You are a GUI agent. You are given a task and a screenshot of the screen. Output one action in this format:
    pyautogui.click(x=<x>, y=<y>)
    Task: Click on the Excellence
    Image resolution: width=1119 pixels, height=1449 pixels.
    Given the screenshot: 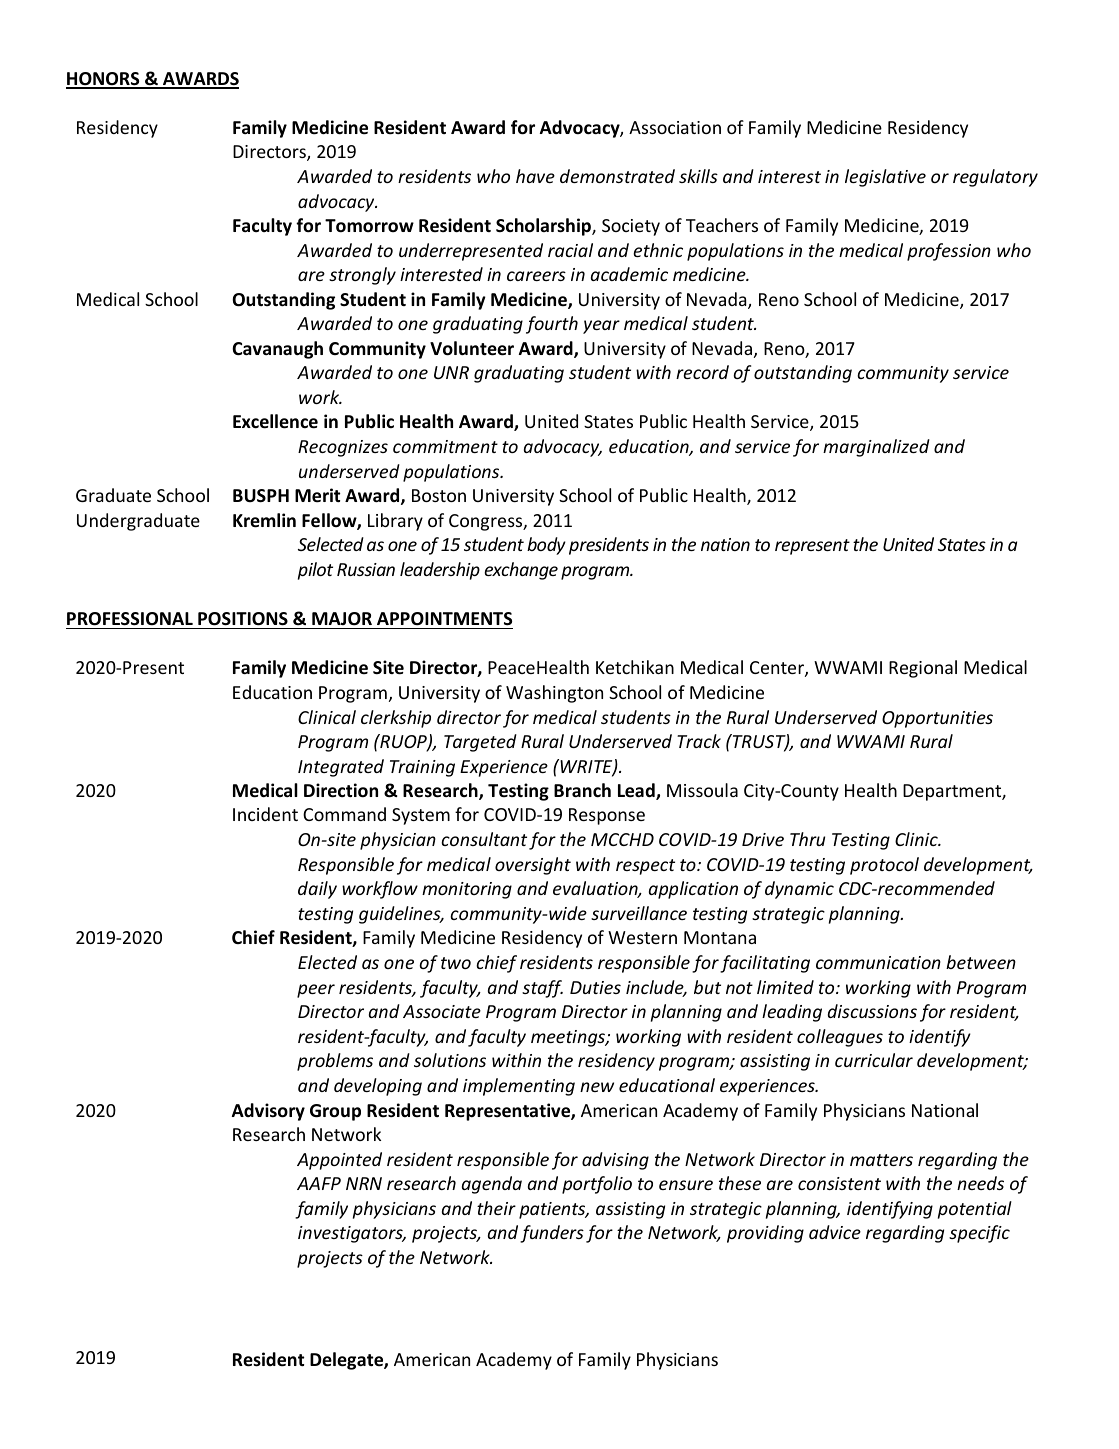 What is the action you would take?
    pyautogui.click(x=275, y=421)
